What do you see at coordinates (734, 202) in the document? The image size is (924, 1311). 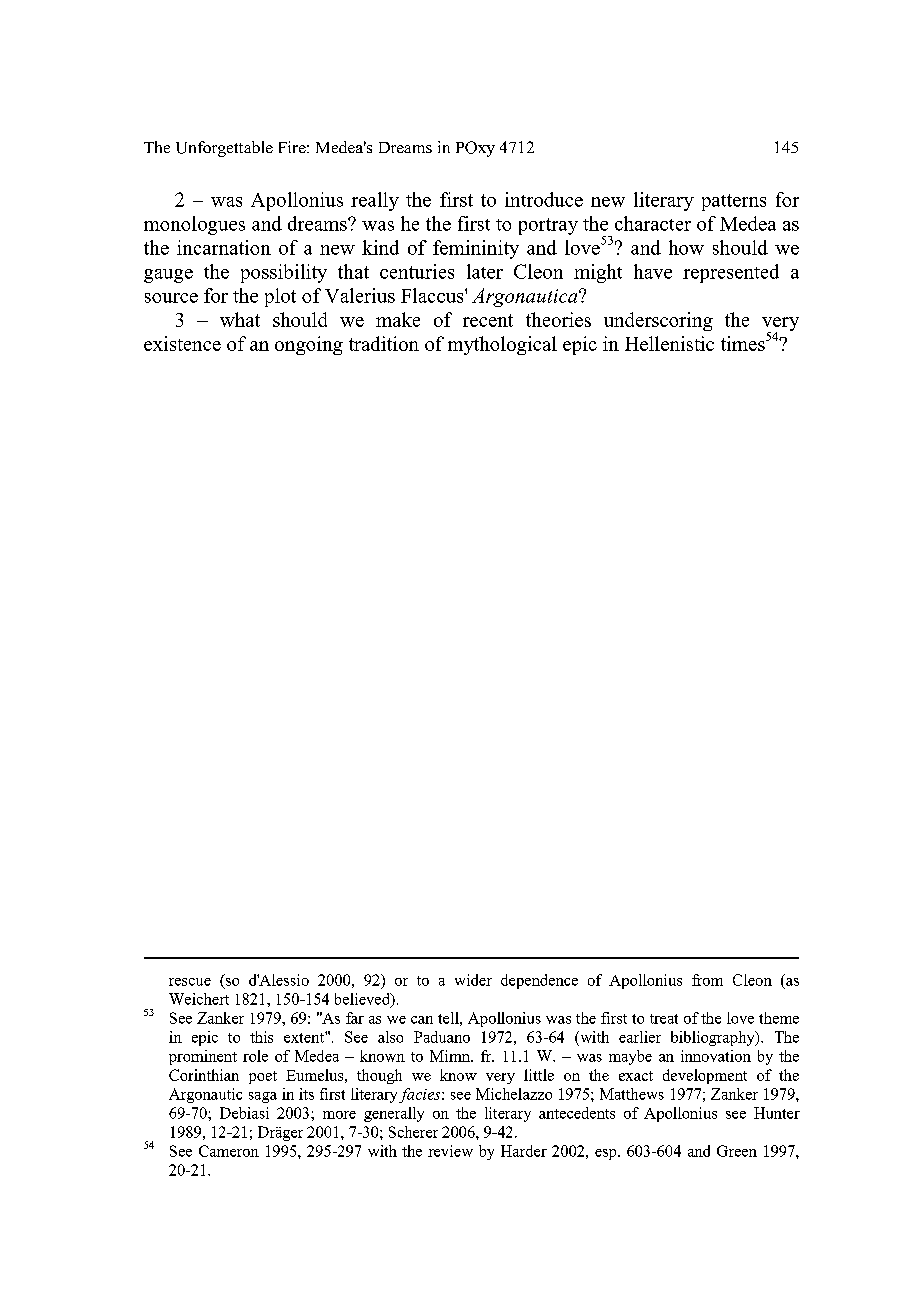 I see `patterns` at bounding box center [734, 202].
